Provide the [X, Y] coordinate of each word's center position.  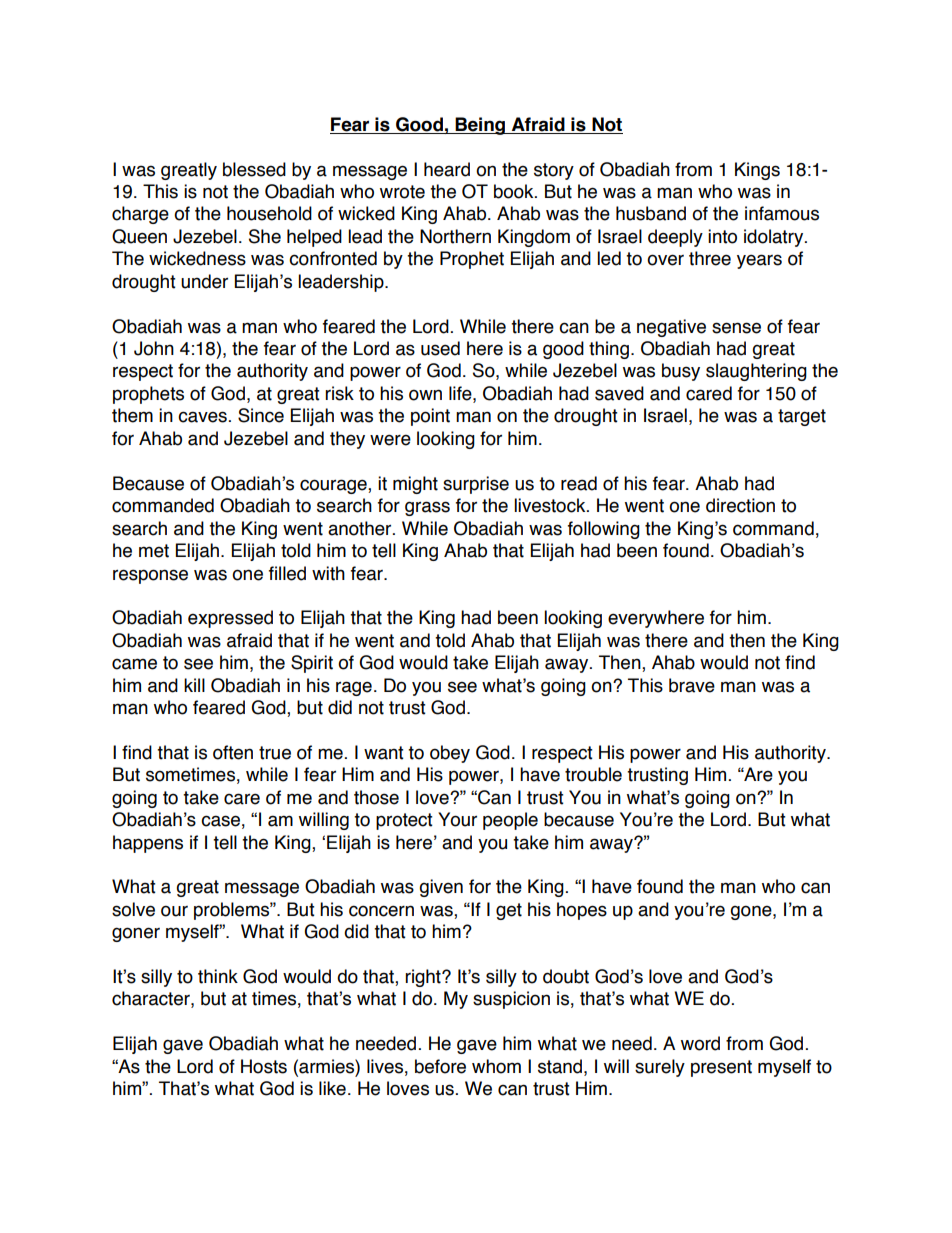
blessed [254, 169]
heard [447, 169]
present [721, 1068]
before [440, 1066]
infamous [782, 213]
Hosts [264, 1066]
